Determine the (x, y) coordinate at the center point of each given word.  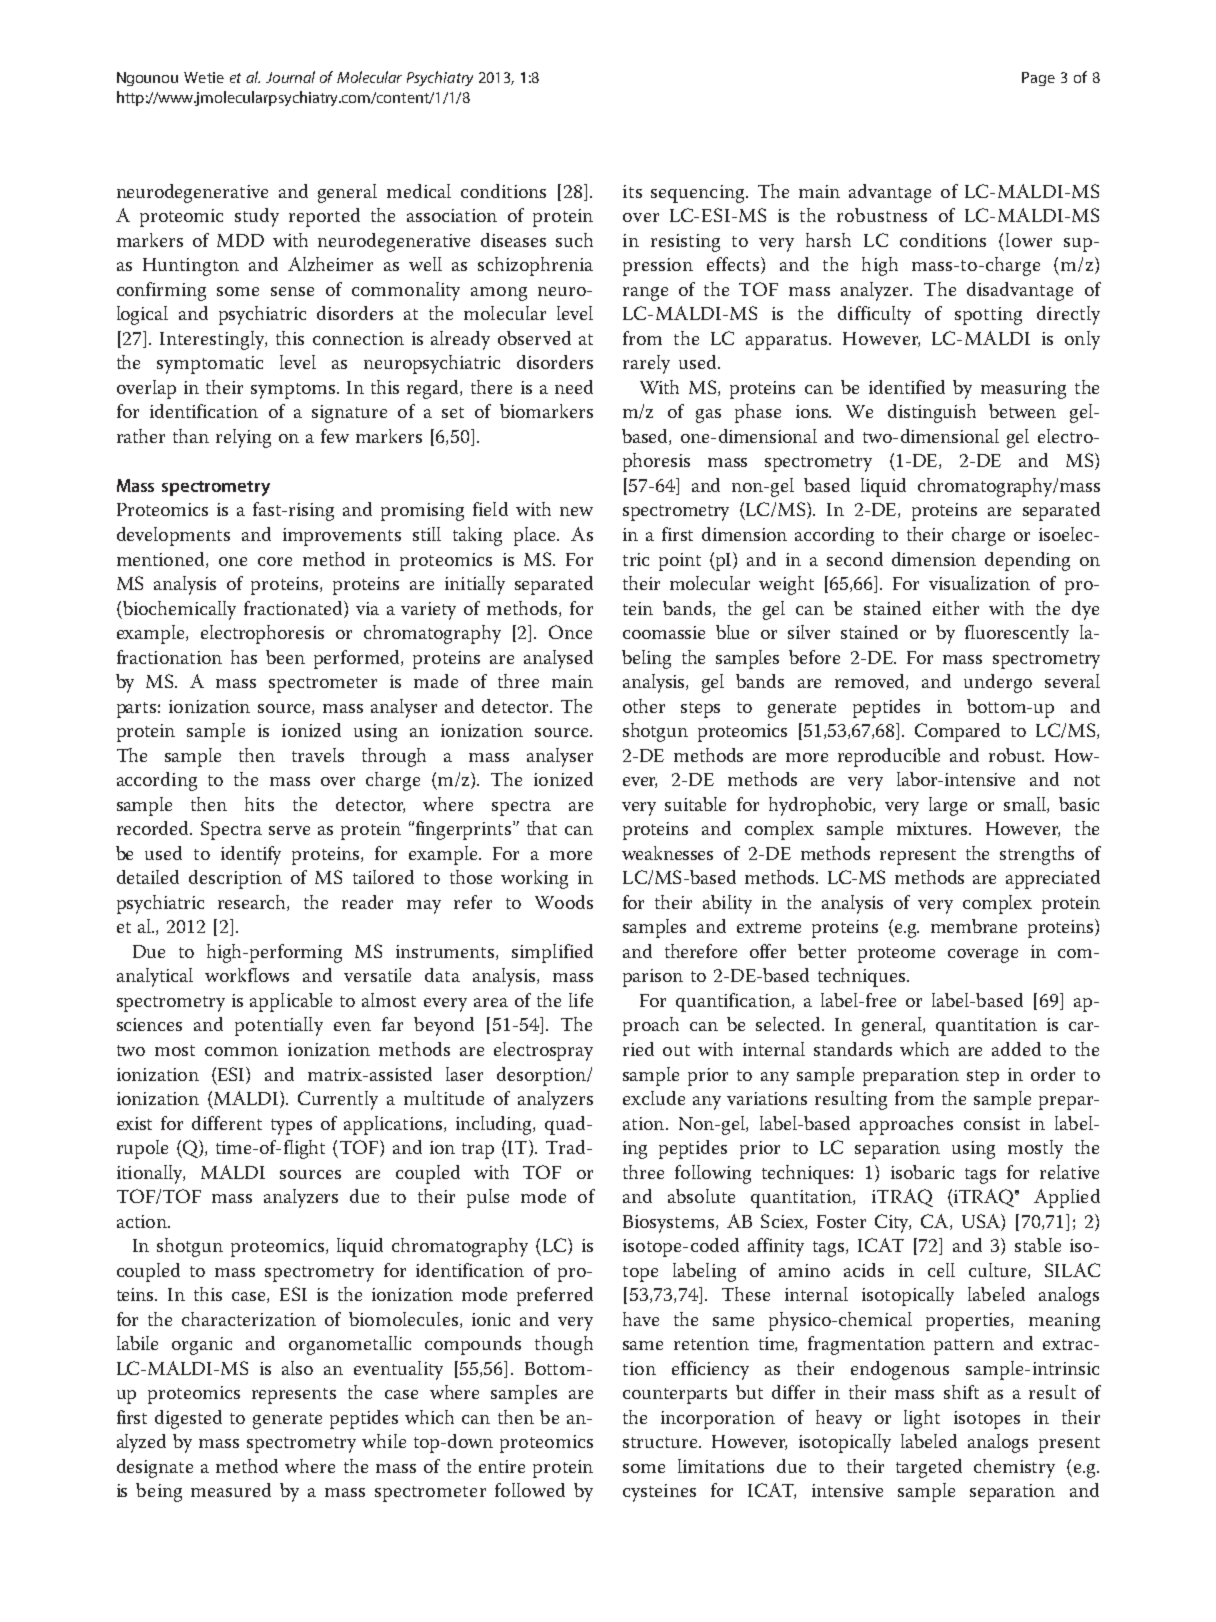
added (1016, 1049)
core (275, 561)
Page (1038, 79)
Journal (290, 77)
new (576, 511)
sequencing (699, 194)
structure (661, 1442)
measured (231, 1490)
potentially (279, 1026)
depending (1027, 561)
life (581, 1000)
